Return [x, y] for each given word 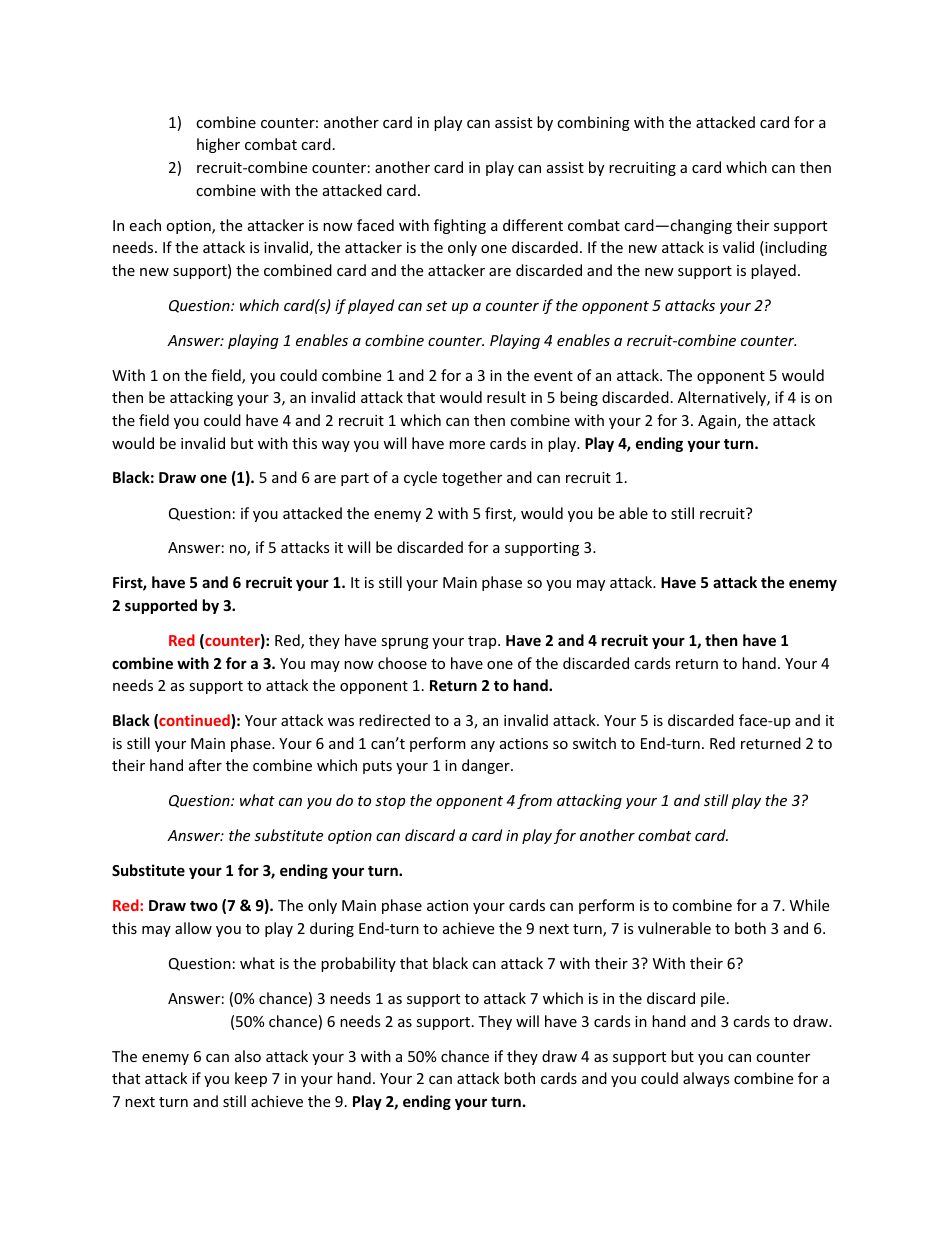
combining [593, 123]
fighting [460, 226]
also [248, 1056]
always [706, 1079]
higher [218, 145]
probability [358, 964]
